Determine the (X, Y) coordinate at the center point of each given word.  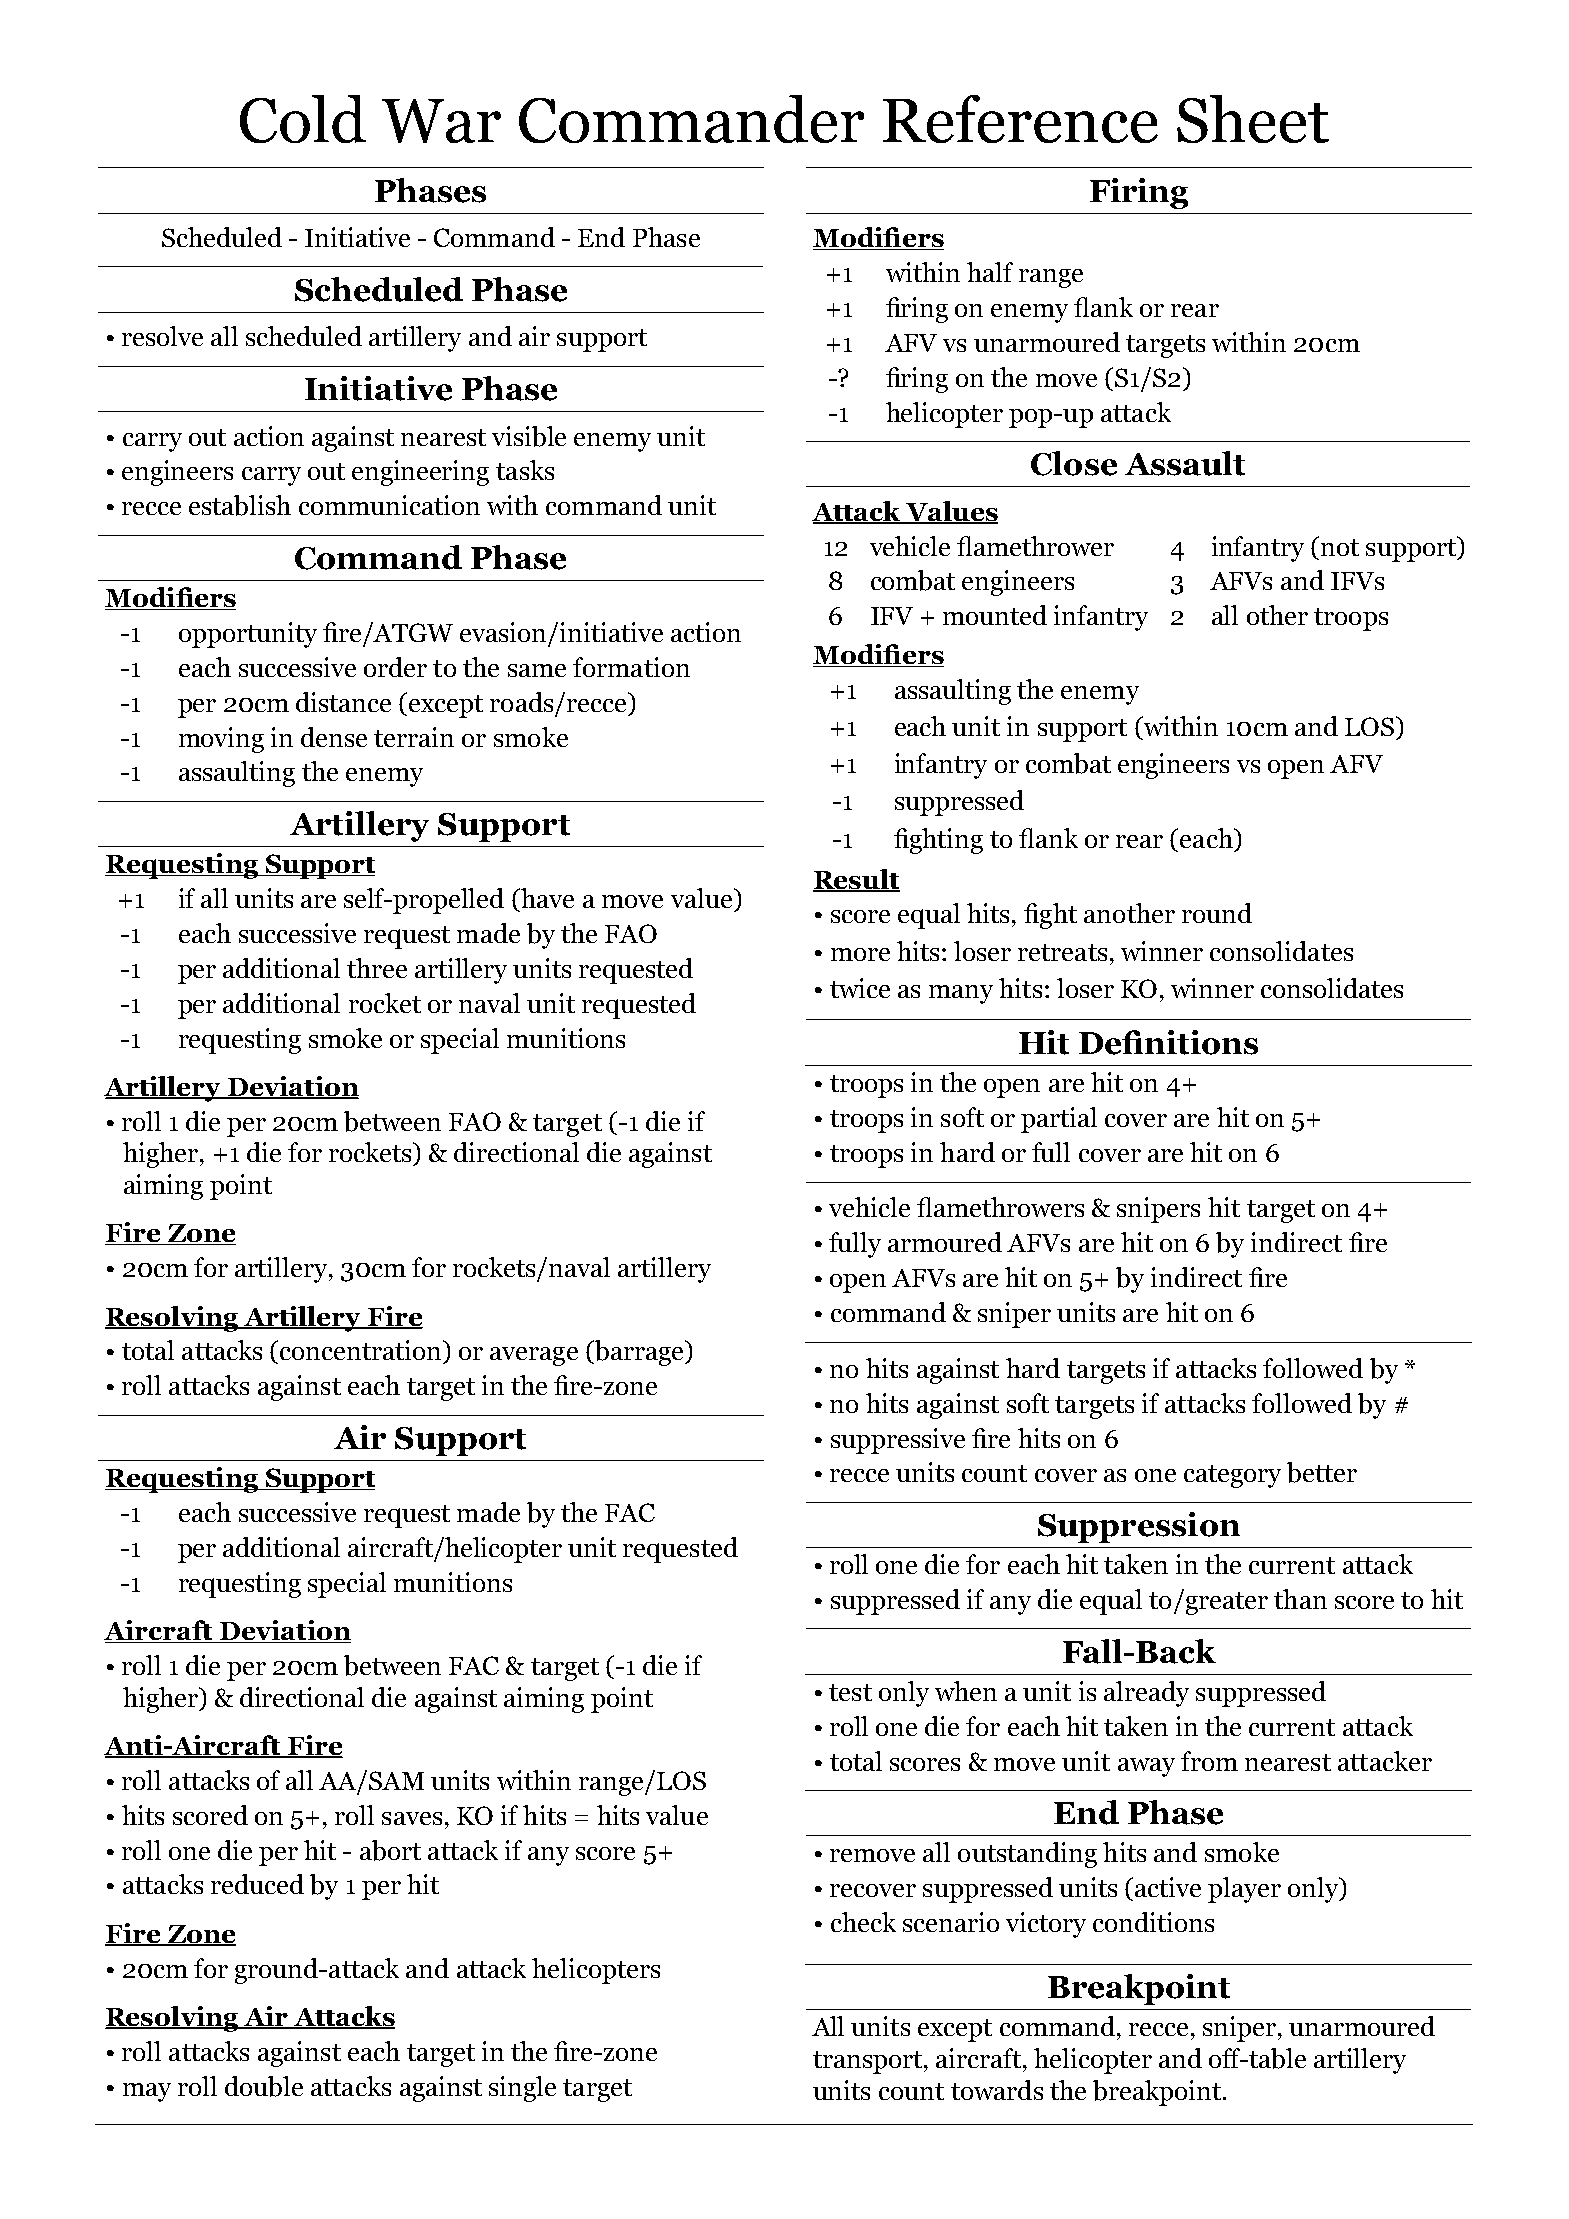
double (264, 2086)
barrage (639, 1353)
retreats (1062, 952)
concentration (362, 1350)
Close (1074, 463)
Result (856, 880)
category (1232, 1476)
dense (334, 737)
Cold (303, 119)
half (990, 272)
